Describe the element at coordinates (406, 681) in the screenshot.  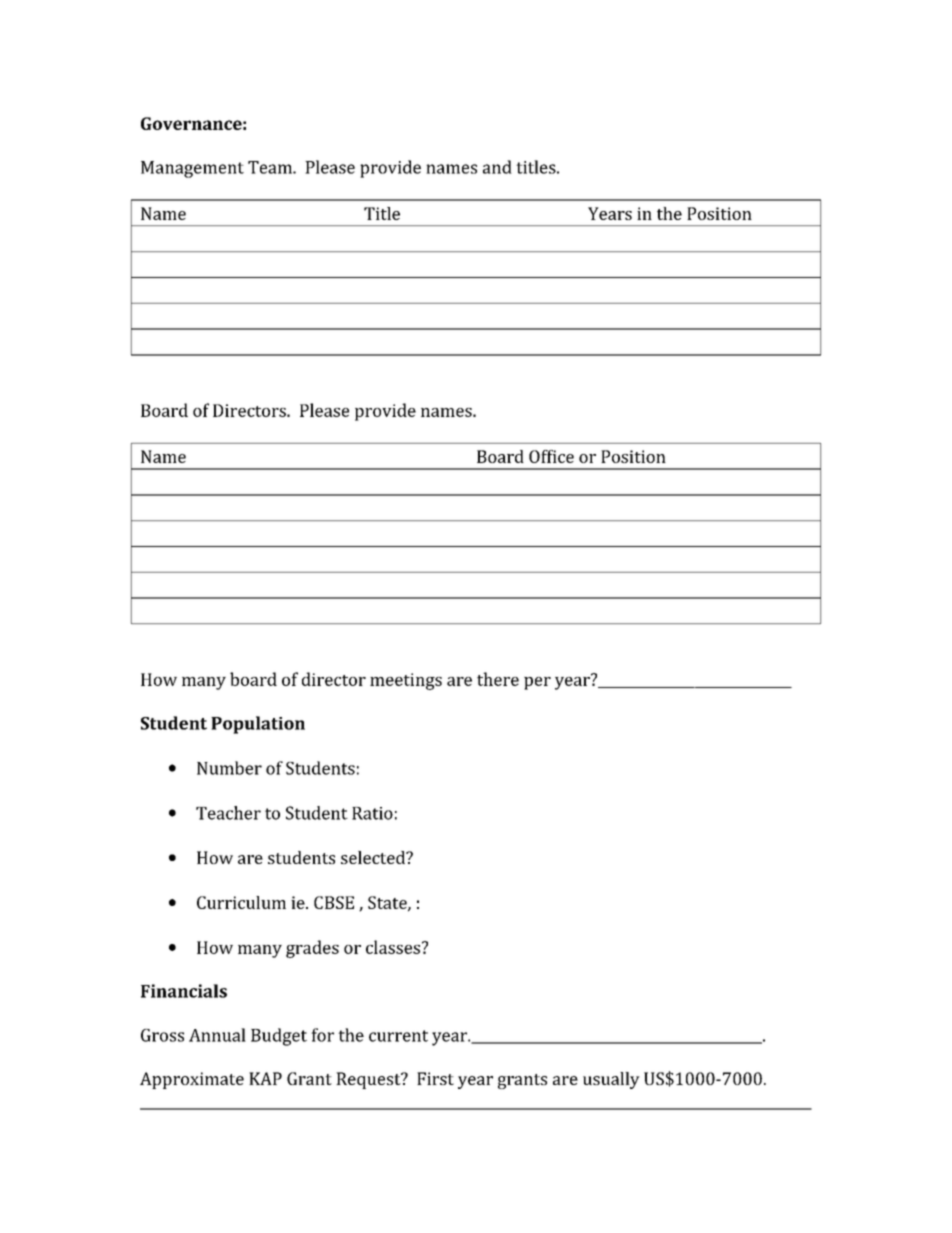
I see `meetings` at that location.
